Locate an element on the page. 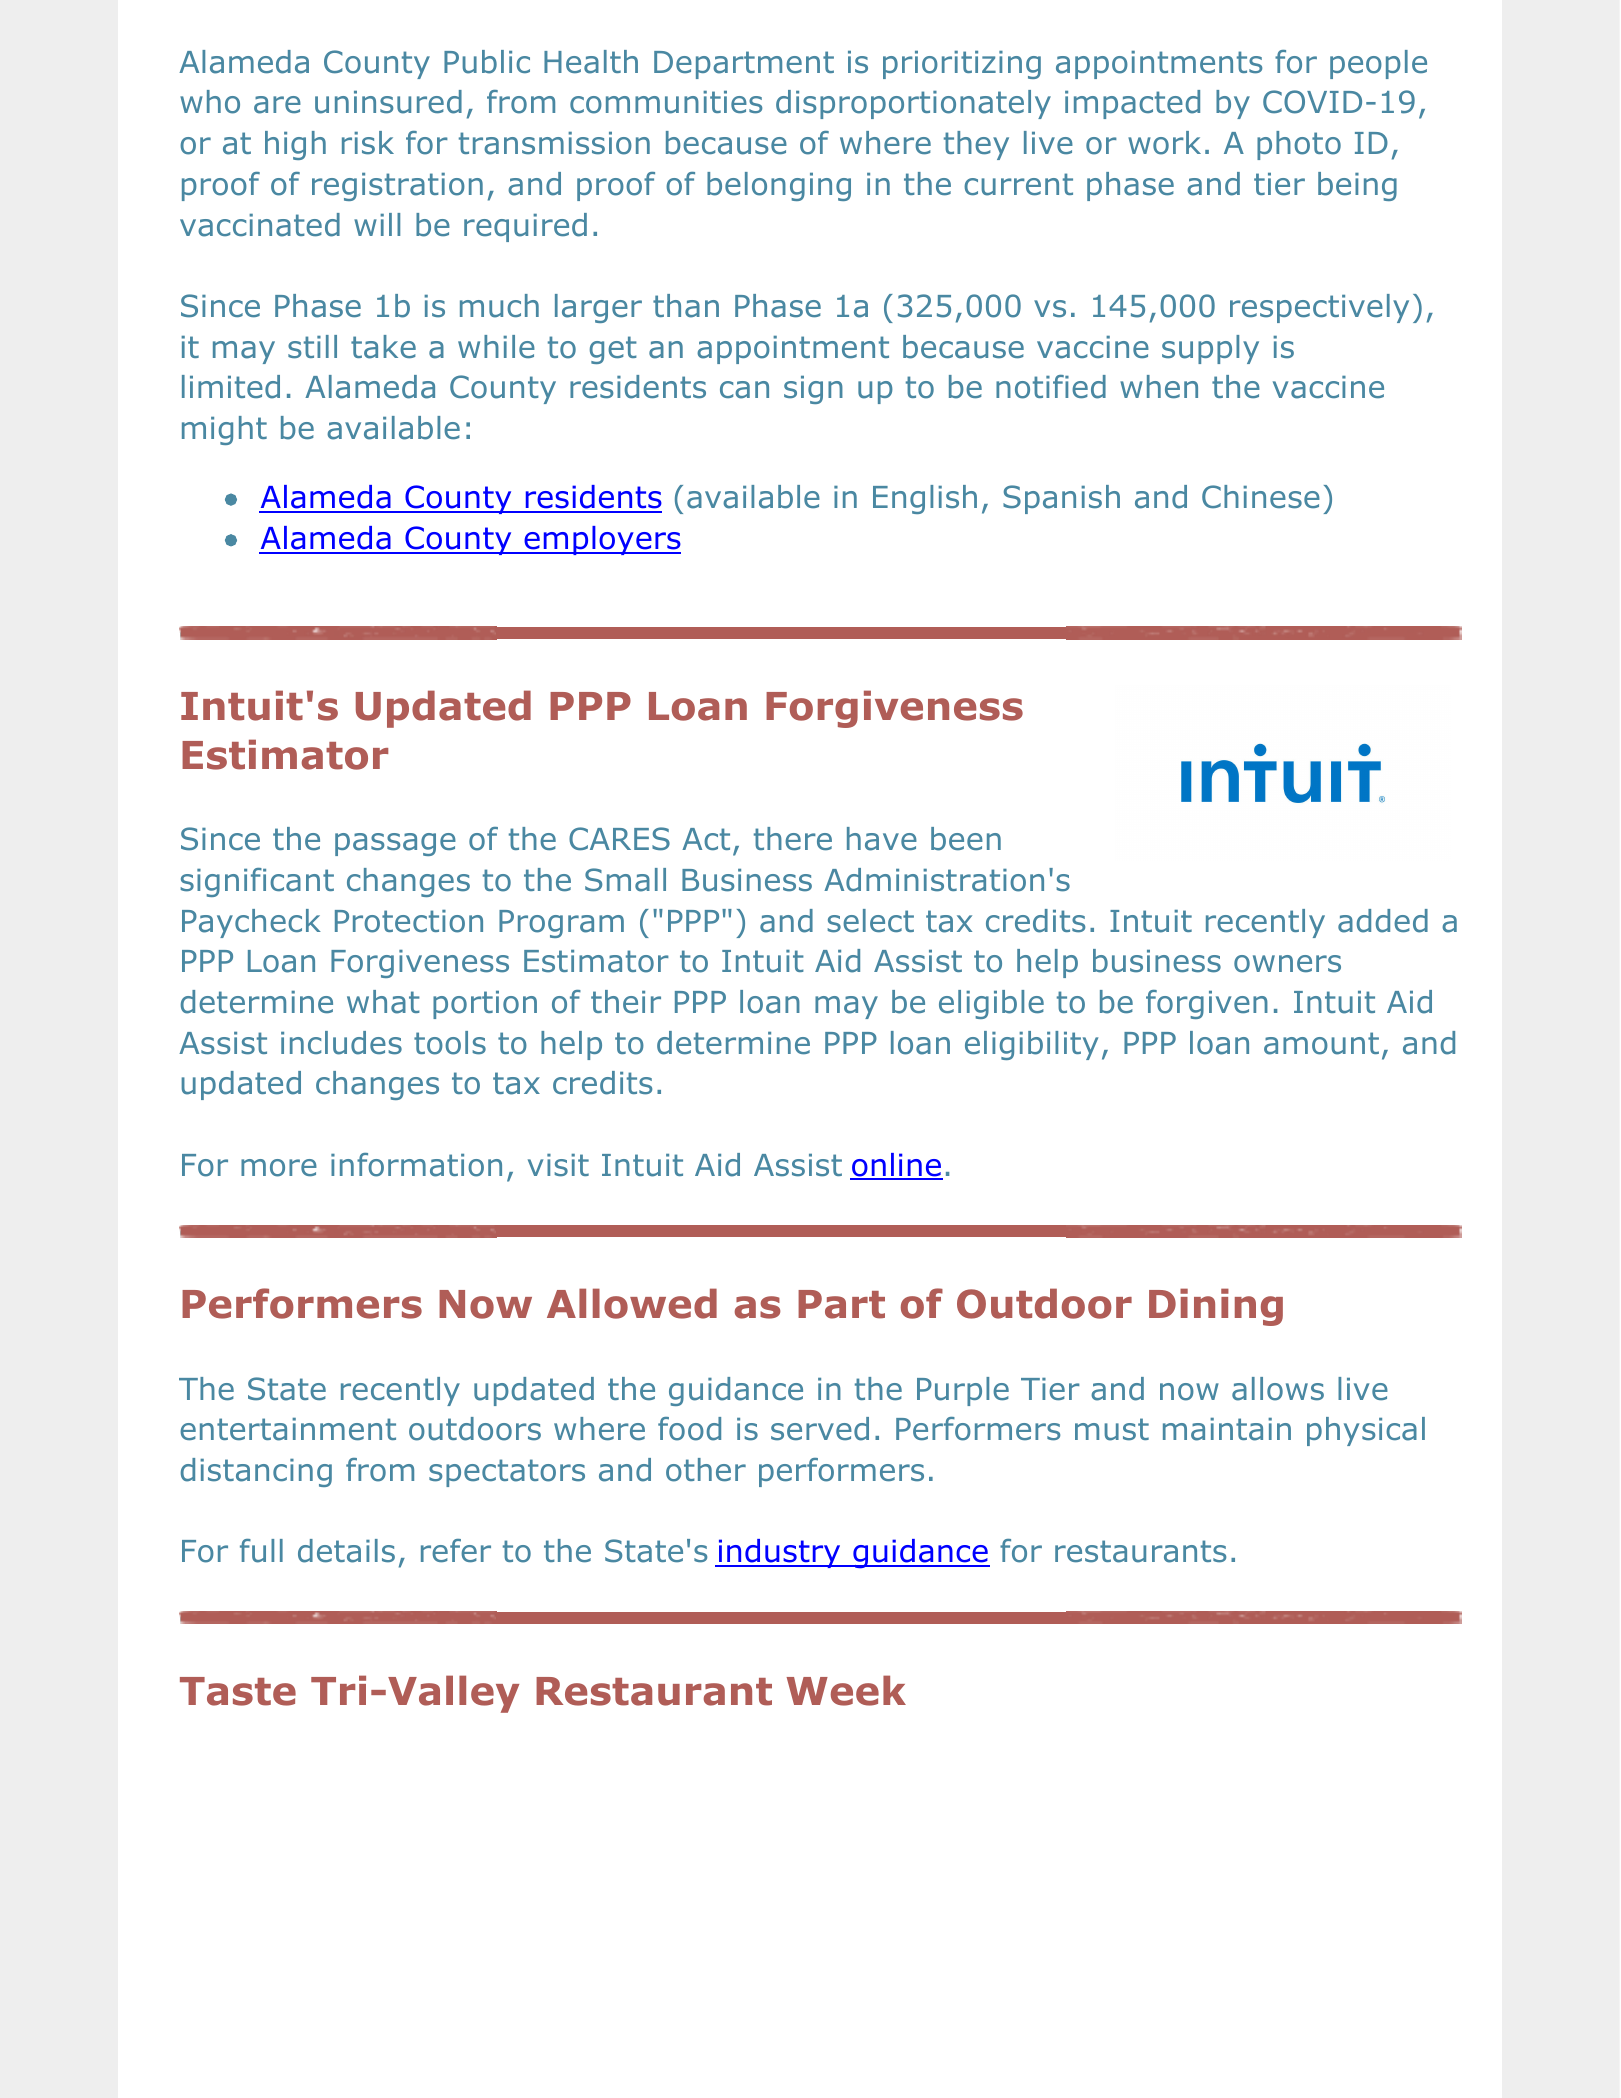 Image resolution: width=1621 pixels, height=2098 pixels. uninsured is located at coordinates (388, 102).
